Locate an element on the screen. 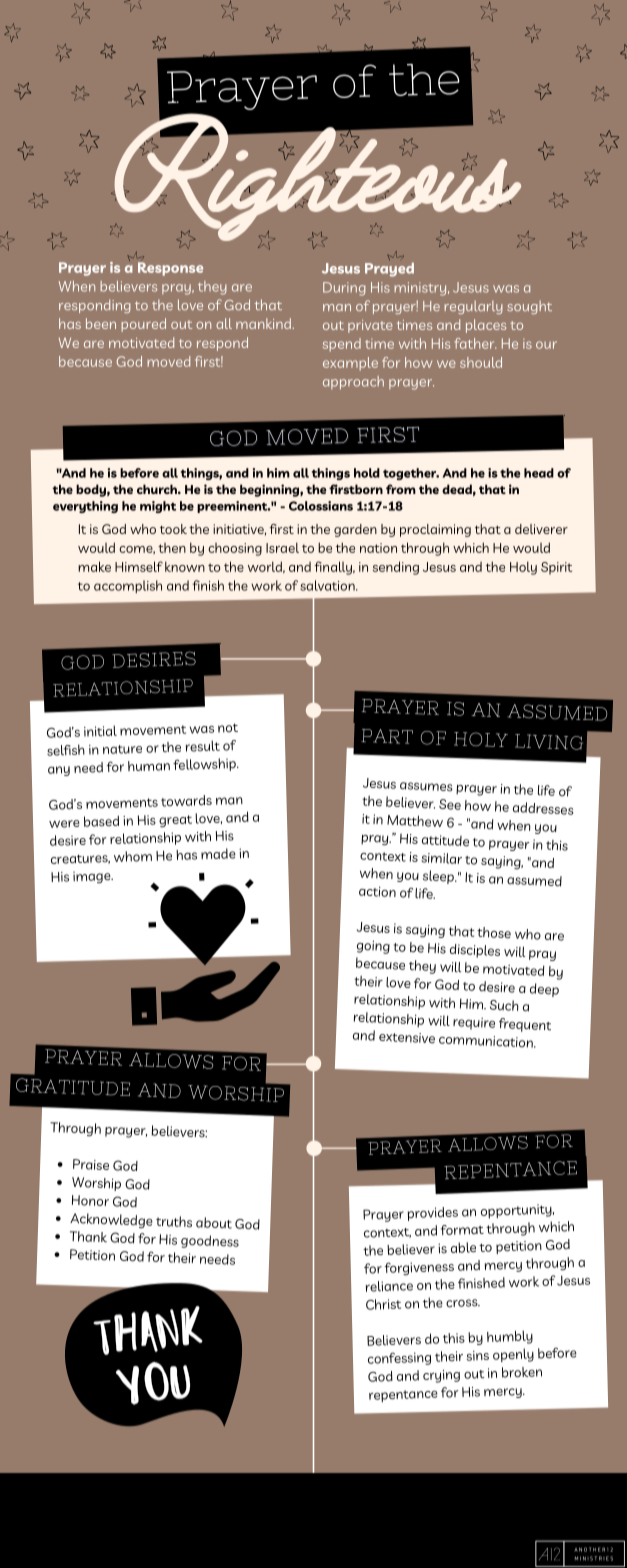  Himself is located at coordinates (139, 566).
